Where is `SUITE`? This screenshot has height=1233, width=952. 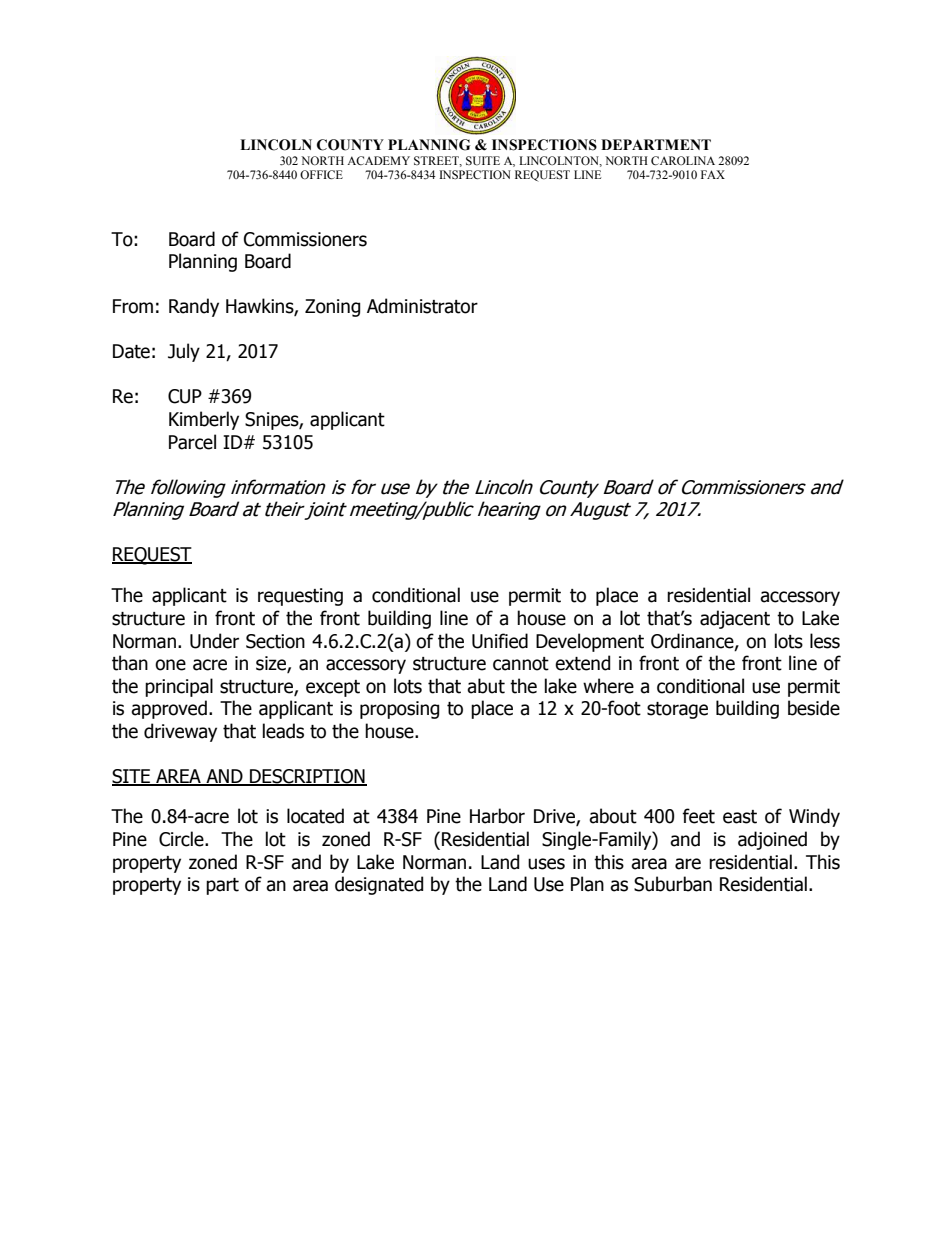 SUITE is located at coordinates (483, 161).
